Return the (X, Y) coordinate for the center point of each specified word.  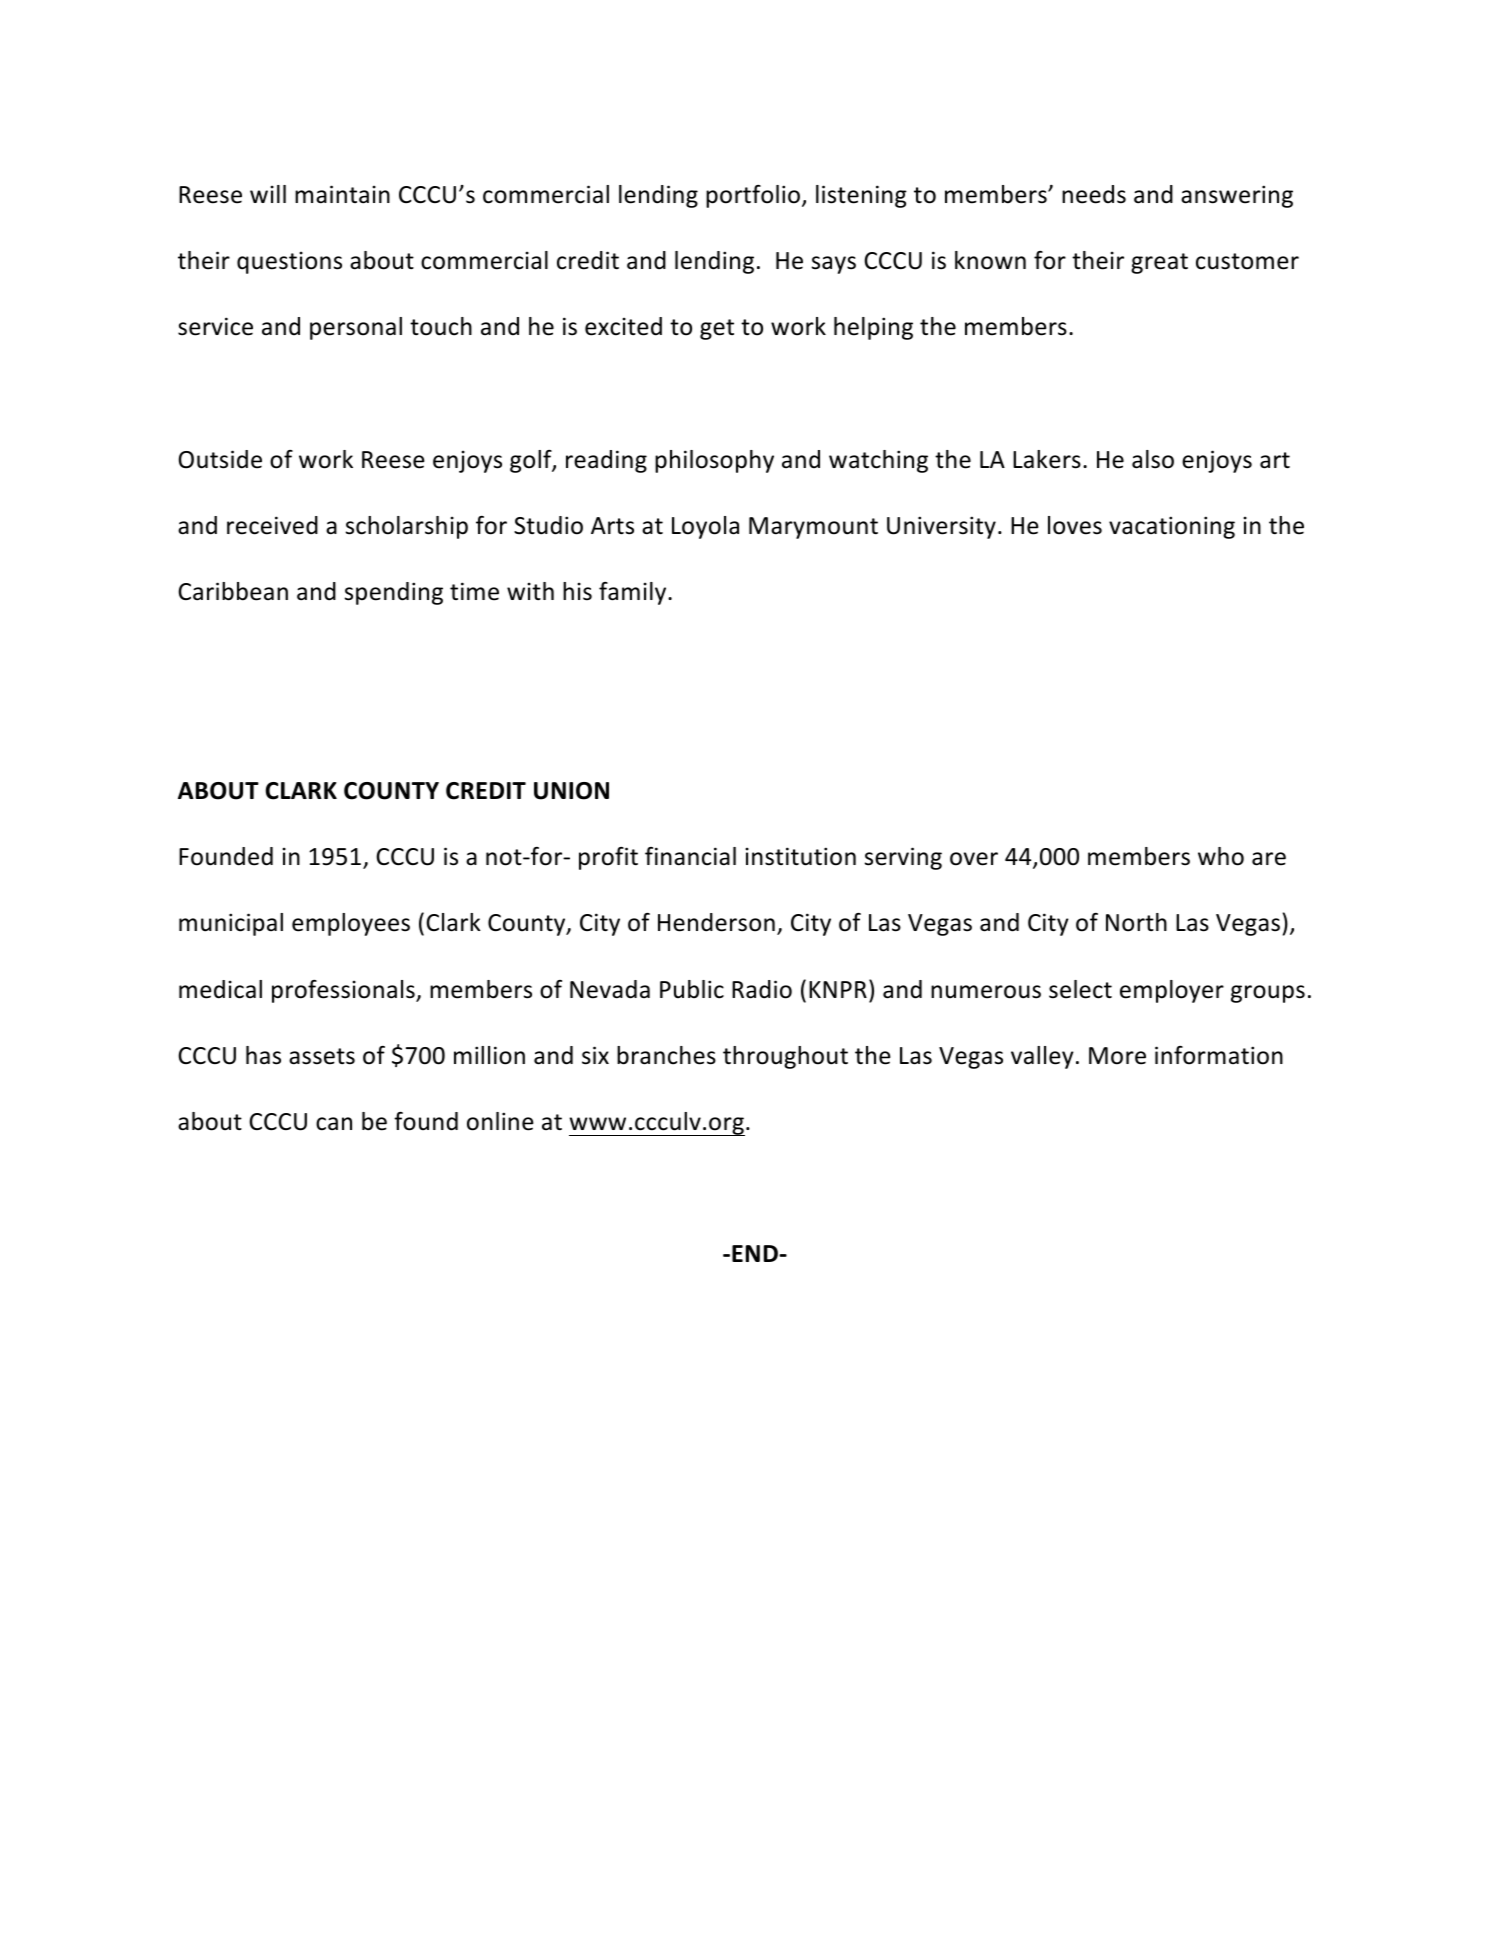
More (1117, 1056)
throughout (785, 1057)
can (334, 1124)
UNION (571, 791)
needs (1094, 194)
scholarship (407, 527)
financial (690, 856)
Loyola (705, 527)
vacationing (1172, 527)
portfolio (753, 196)
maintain (342, 194)
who (1221, 856)
